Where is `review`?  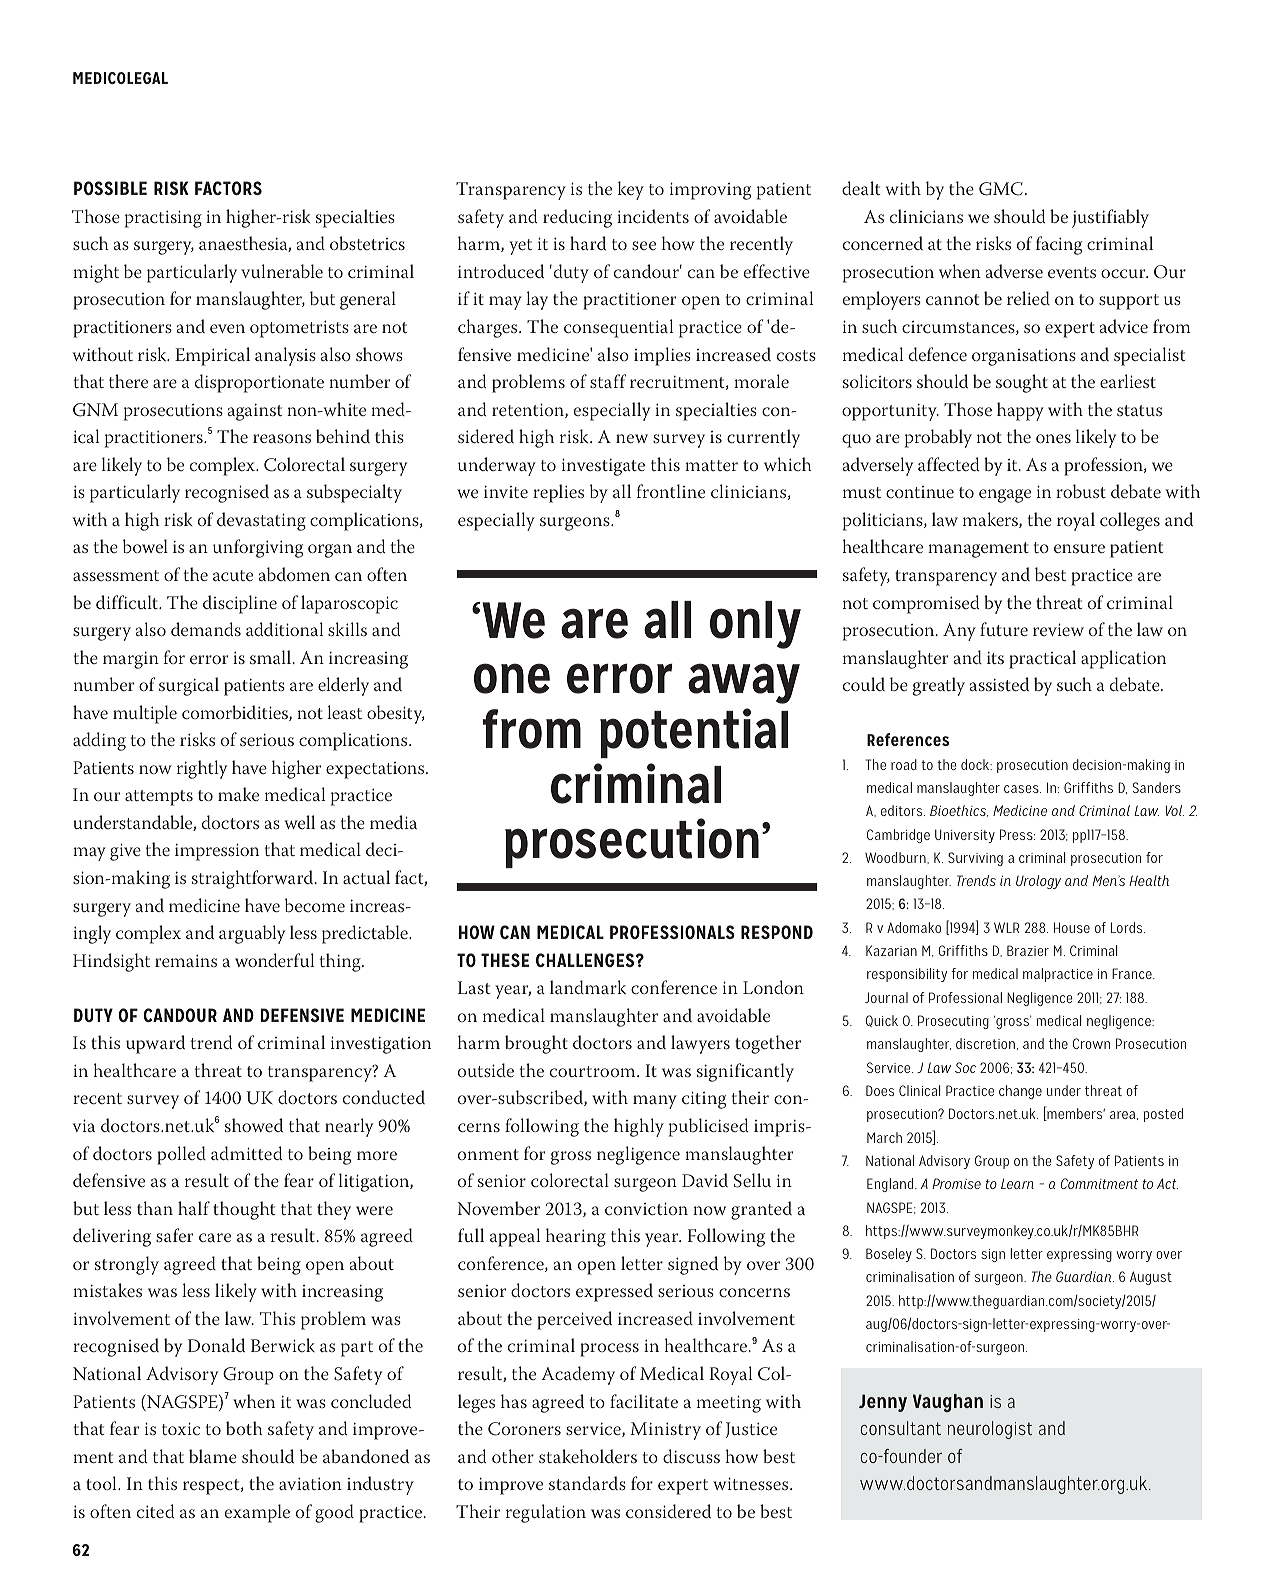 review is located at coordinates (1058, 629).
